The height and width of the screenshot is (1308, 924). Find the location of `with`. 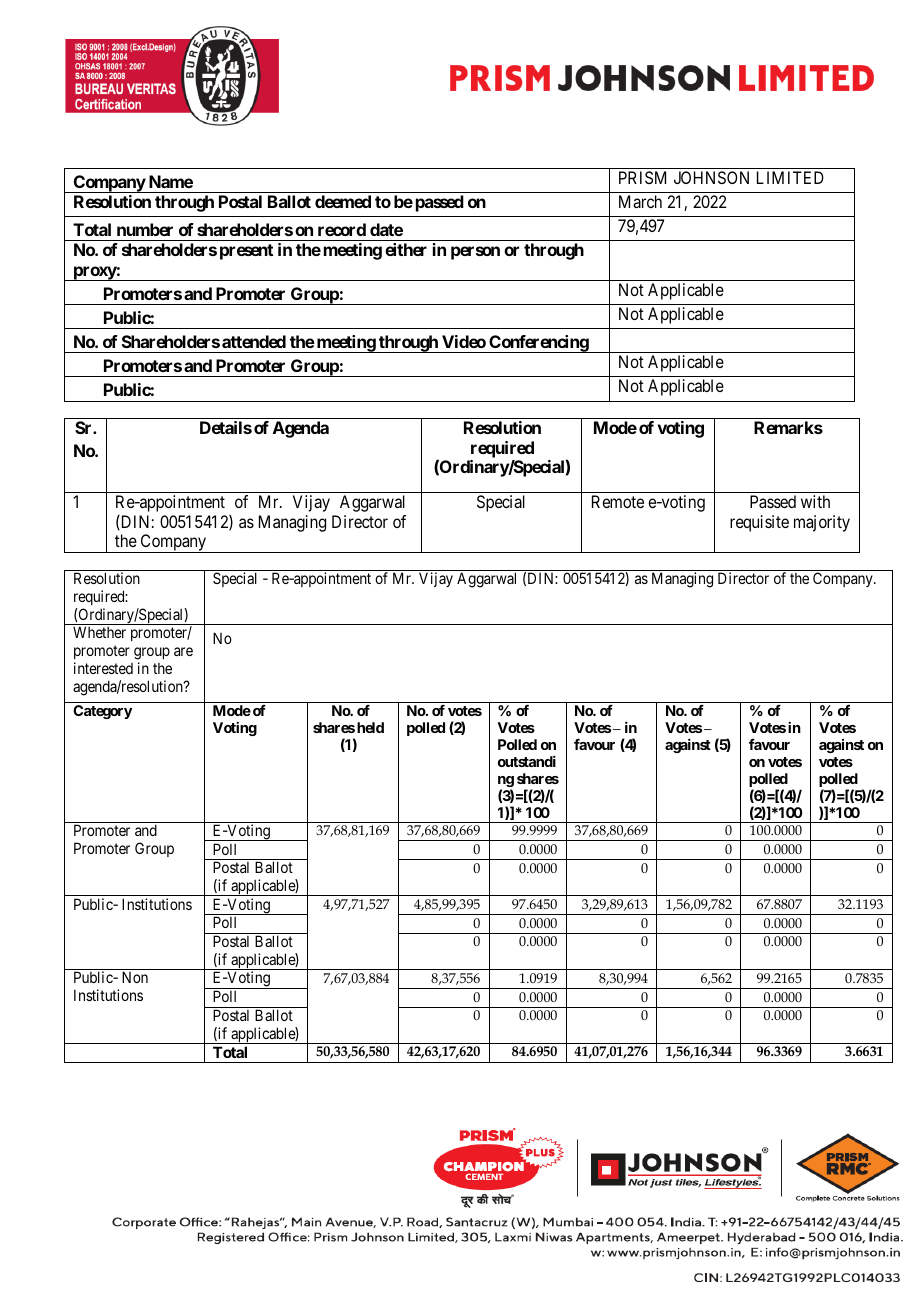

with is located at coordinates (815, 501).
